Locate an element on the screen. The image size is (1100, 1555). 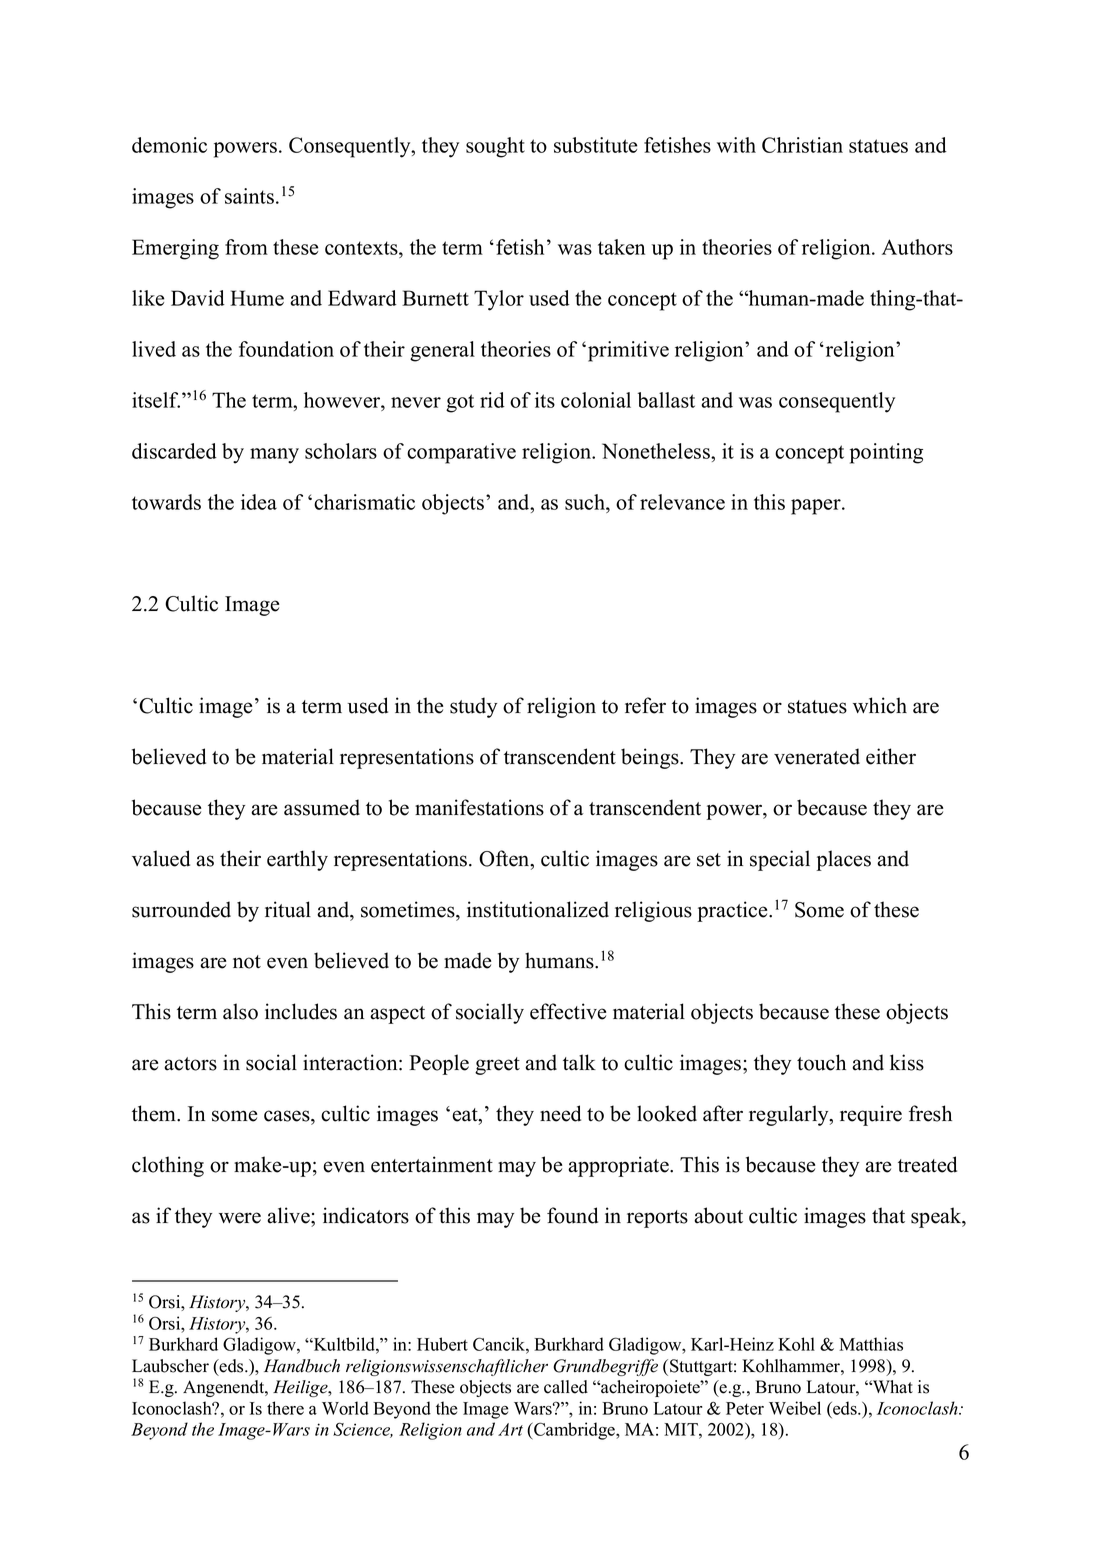
also is located at coordinates (240, 1011).
